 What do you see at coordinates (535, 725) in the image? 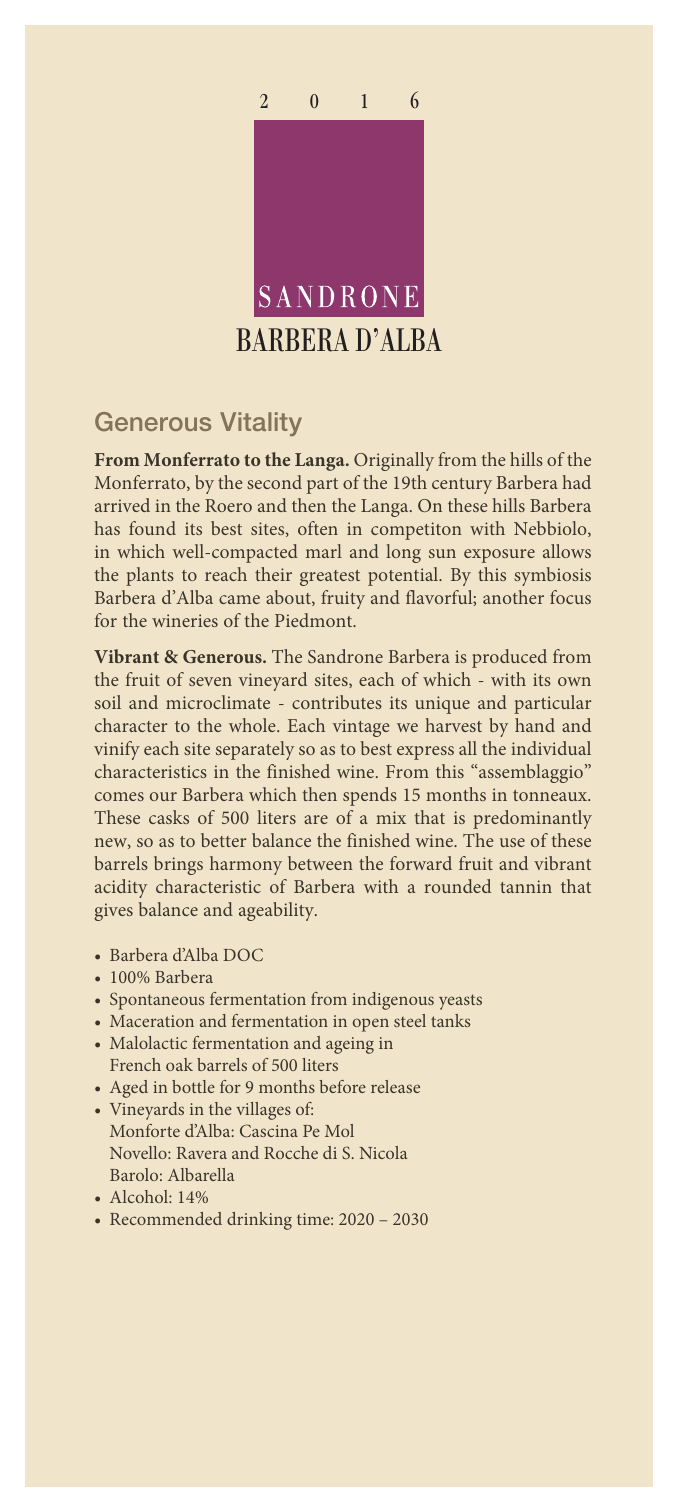
I see `hand` at bounding box center [535, 725].
